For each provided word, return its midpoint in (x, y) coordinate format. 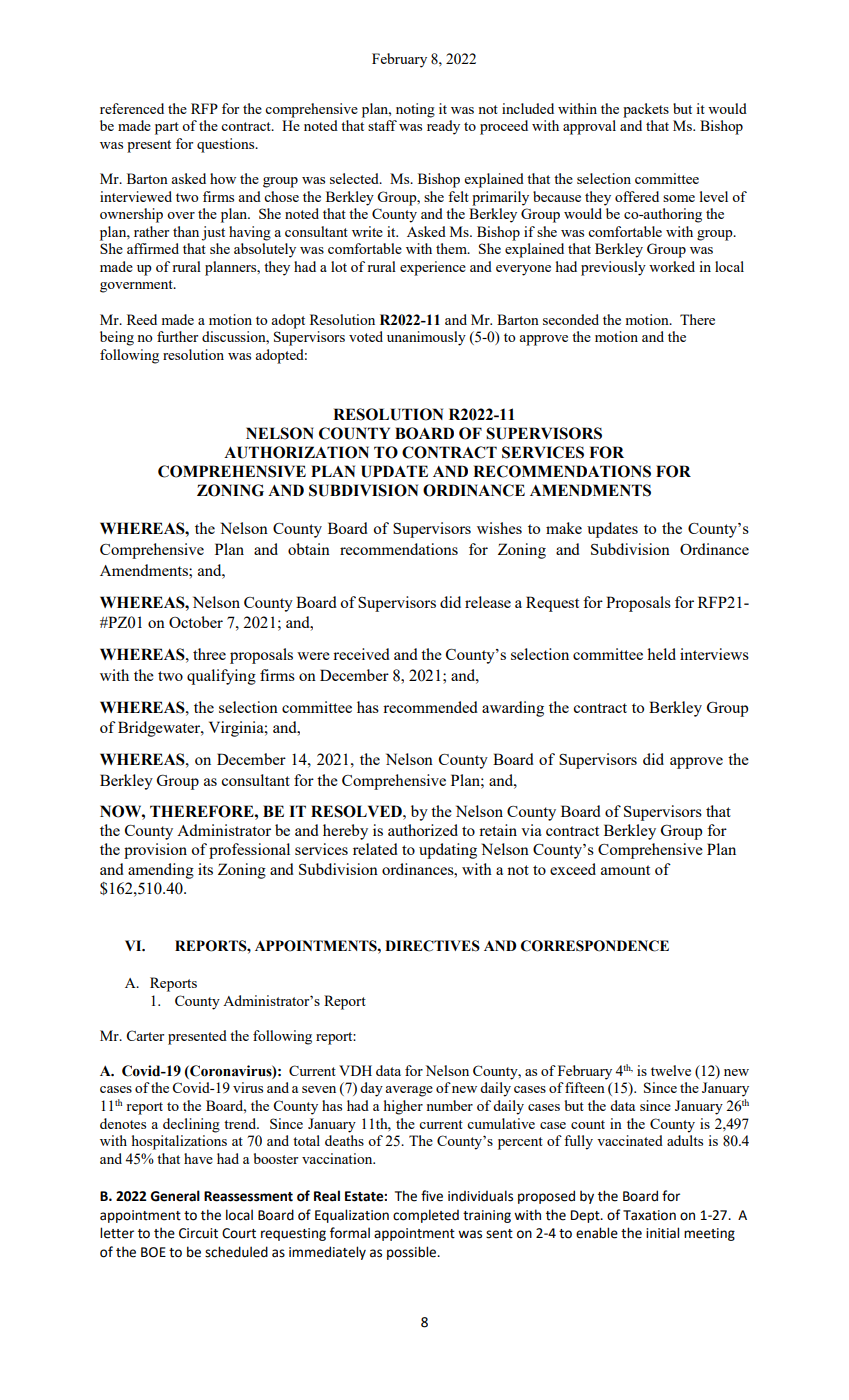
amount (625, 870)
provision (155, 851)
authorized (423, 830)
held (661, 654)
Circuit (198, 1233)
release (488, 602)
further (177, 336)
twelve (671, 1070)
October (196, 622)
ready (443, 127)
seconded (571, 319)
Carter (145, 1035)
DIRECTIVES (432, 946)
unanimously (426, 338)
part (167, 128)
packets (646, 110)
